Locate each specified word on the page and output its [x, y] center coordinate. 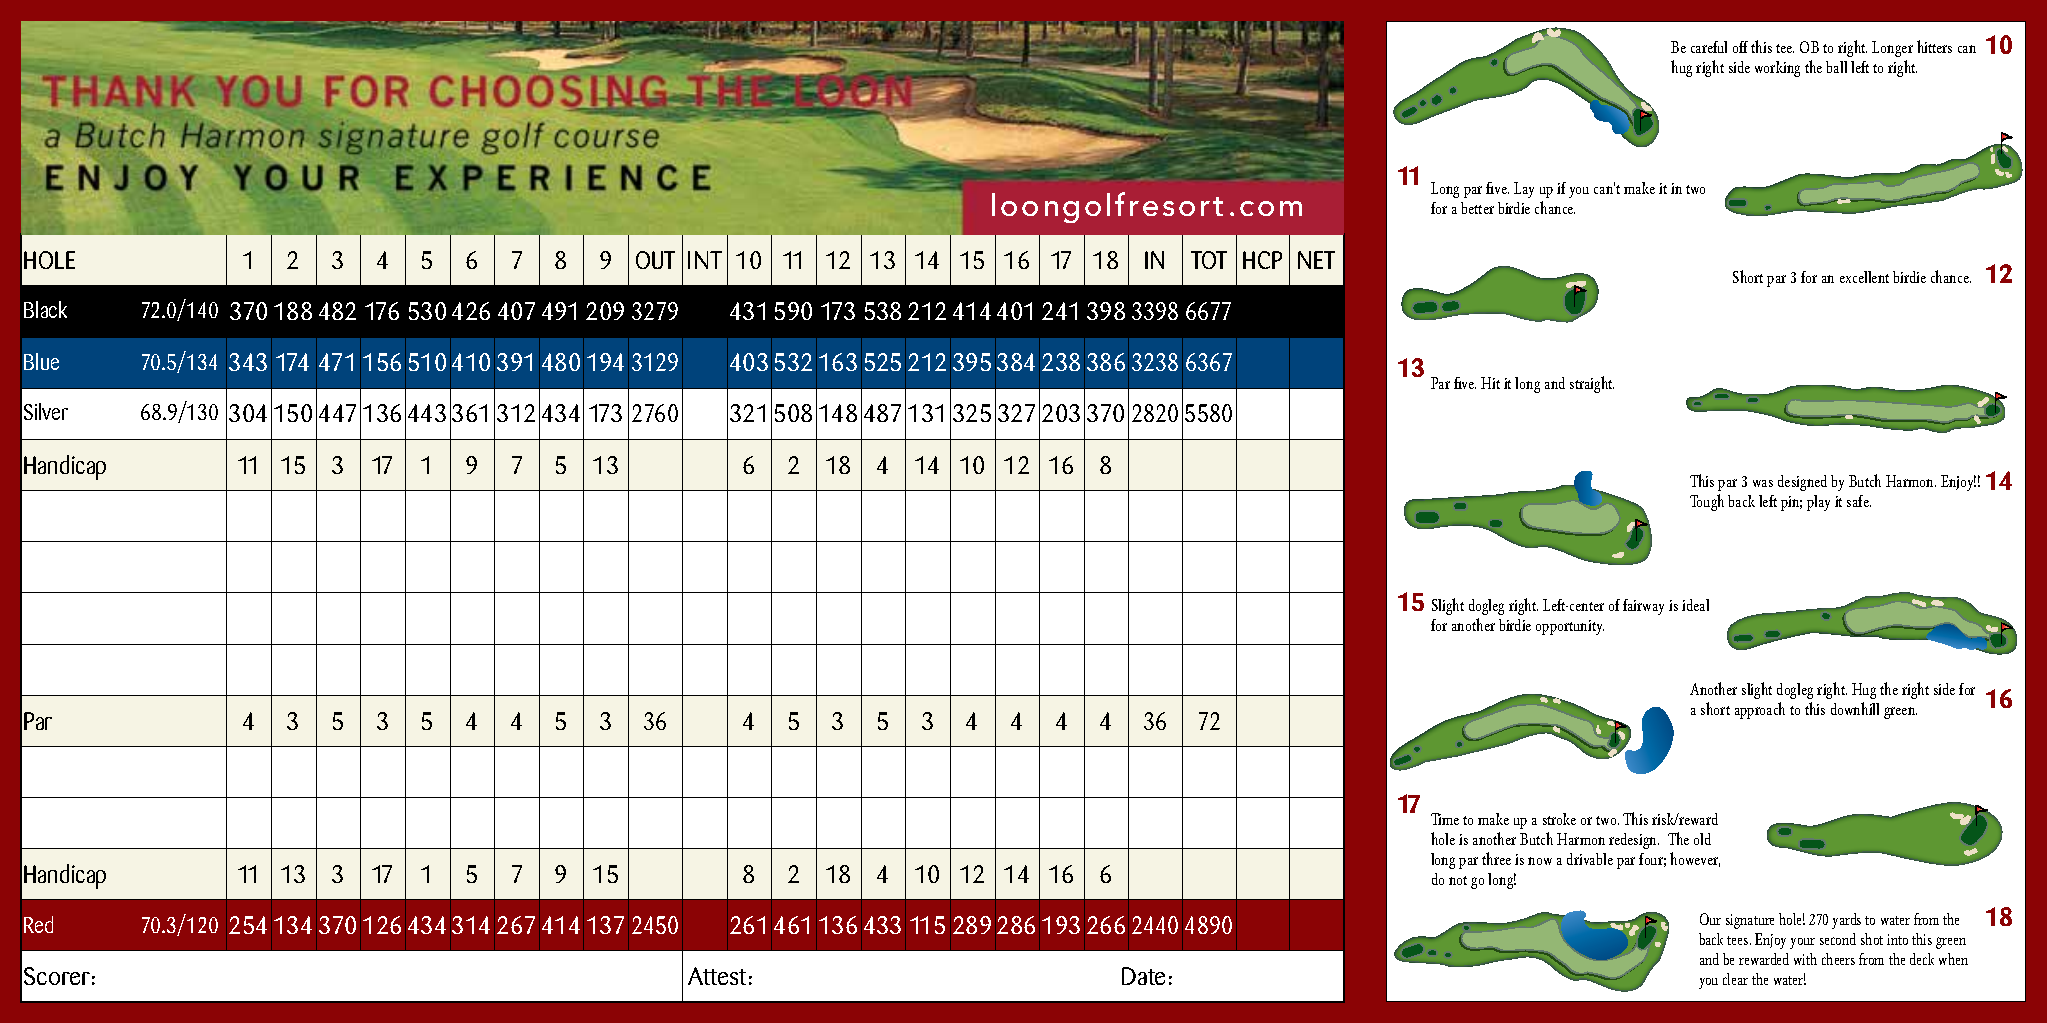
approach [1760, 710]
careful [1709, 47]
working [1777, 69]
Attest [717, 976]
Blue [41, 361]
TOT [1209, 260]
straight [1592, 384]
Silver [46, 411]
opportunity [1570, 627]
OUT [655, 260]
